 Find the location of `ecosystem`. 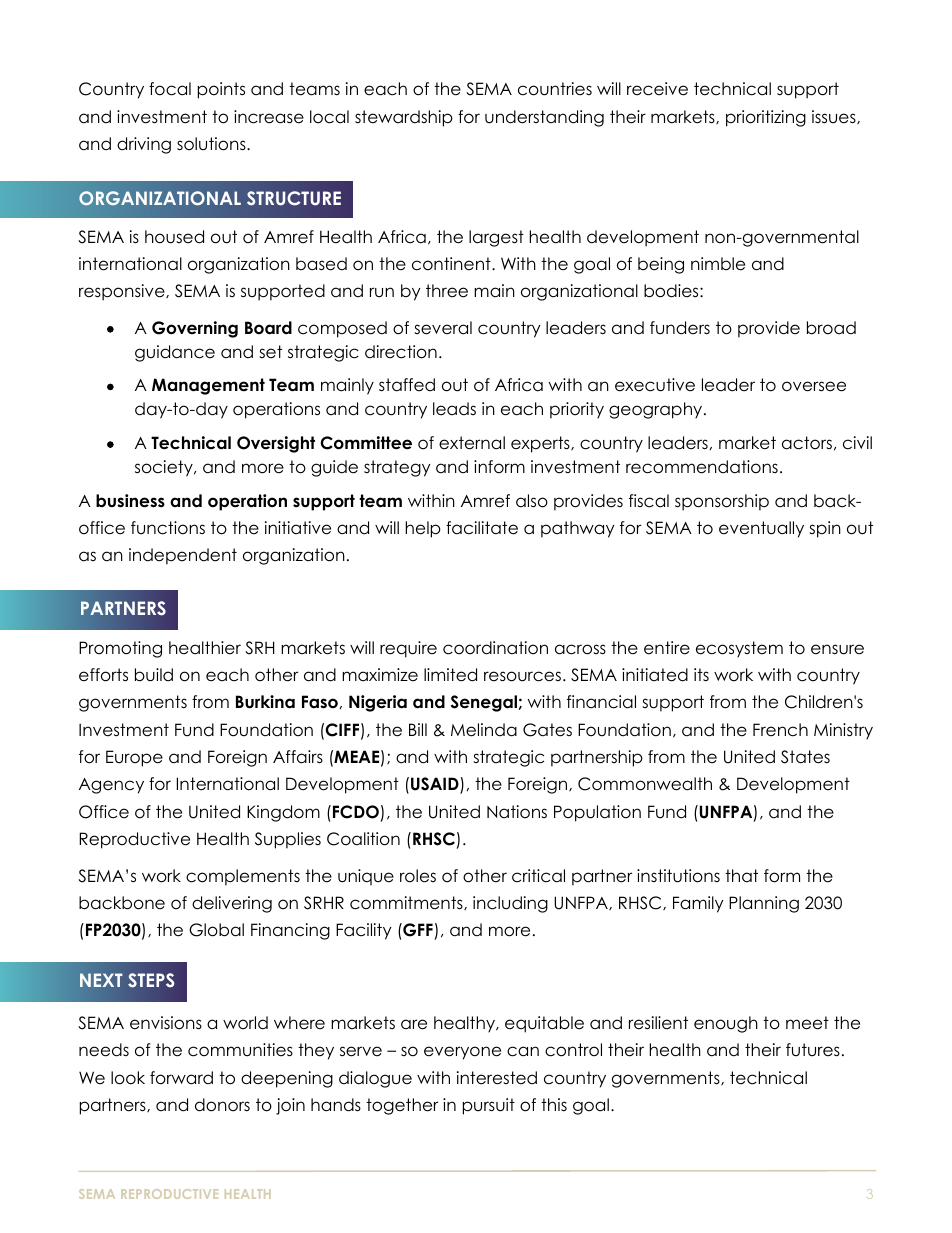

ecosystem is located at coordinates (739, 649).
